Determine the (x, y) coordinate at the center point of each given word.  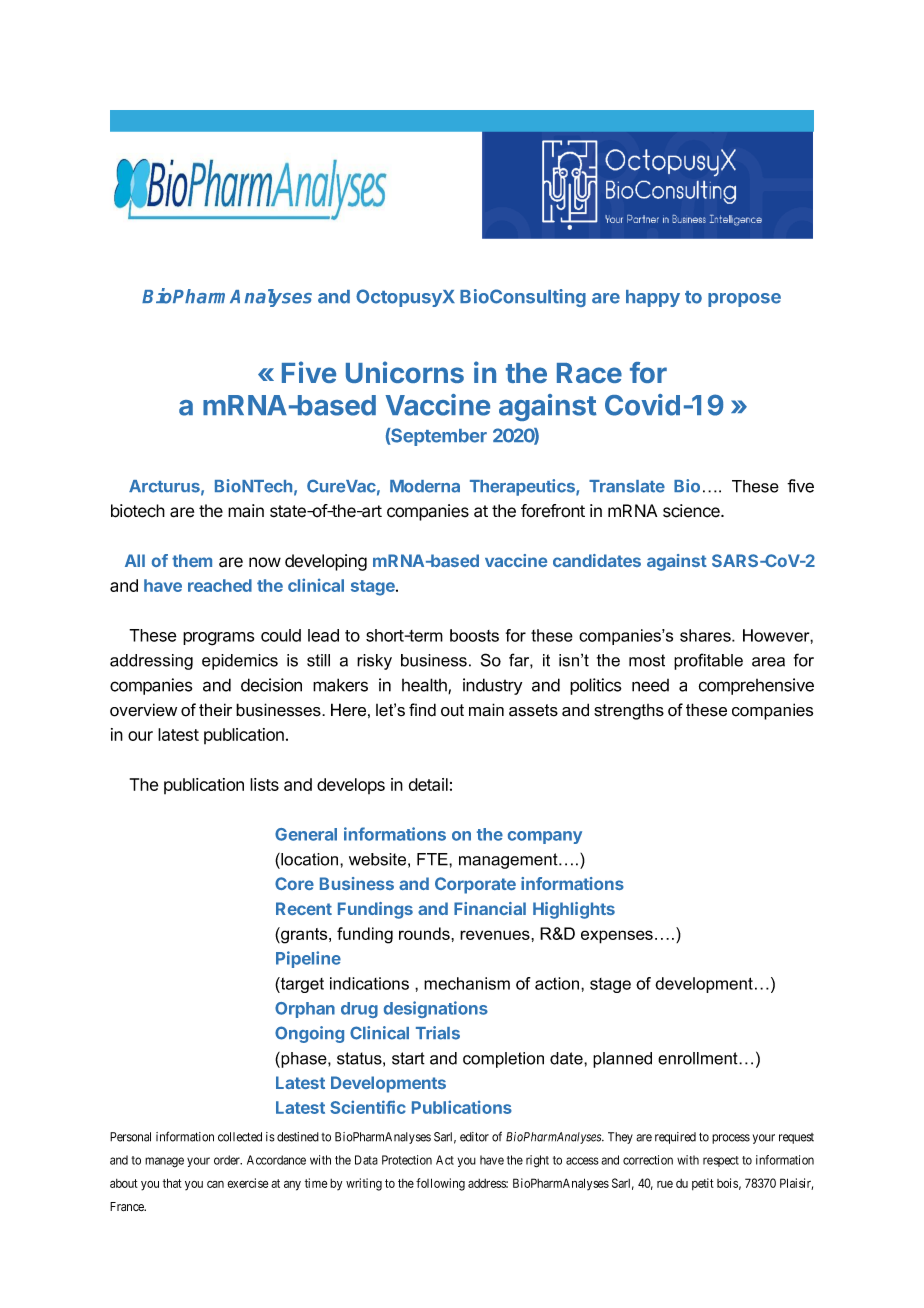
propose (744, 300)
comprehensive (756, 686)
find (422, 710)
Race (589, 373)
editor (474, 1137)
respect (721, 1161)
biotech (138, 511)
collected (240, 1137)
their (215, 710)
